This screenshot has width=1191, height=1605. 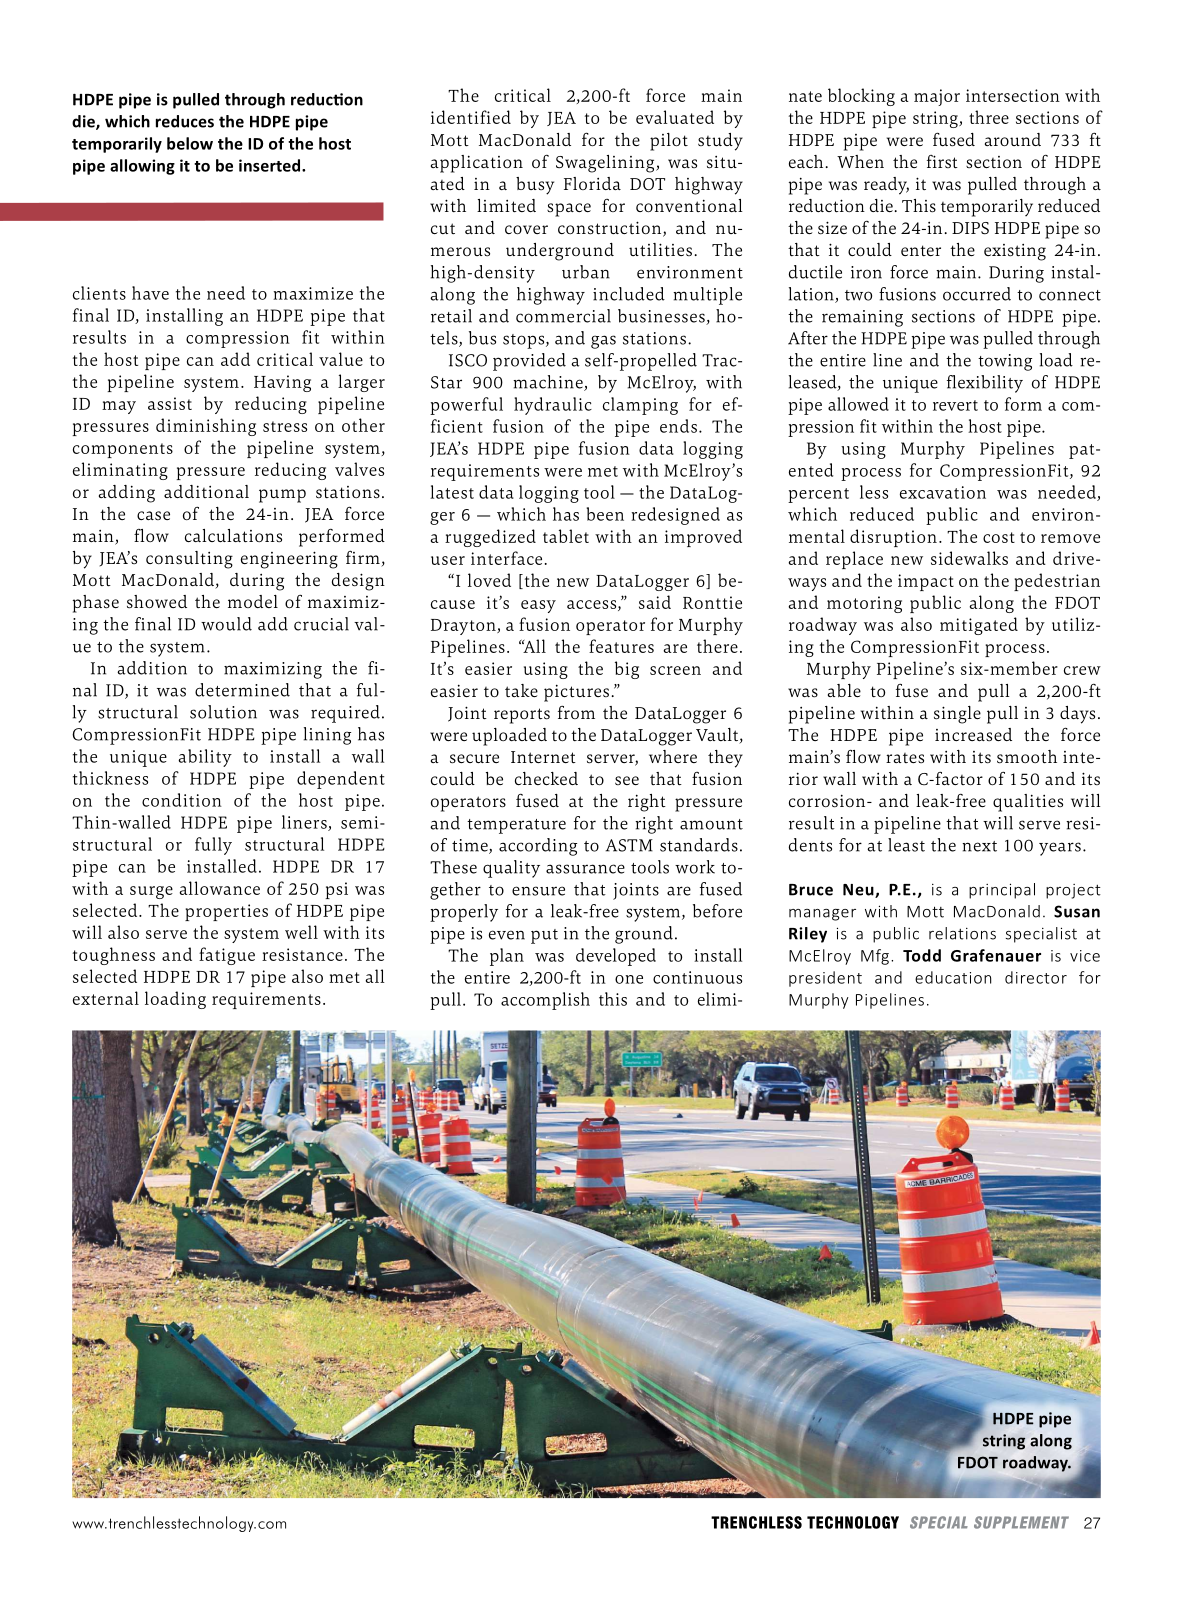 I want to click on hydraulic, so click(x=553, y=406).
